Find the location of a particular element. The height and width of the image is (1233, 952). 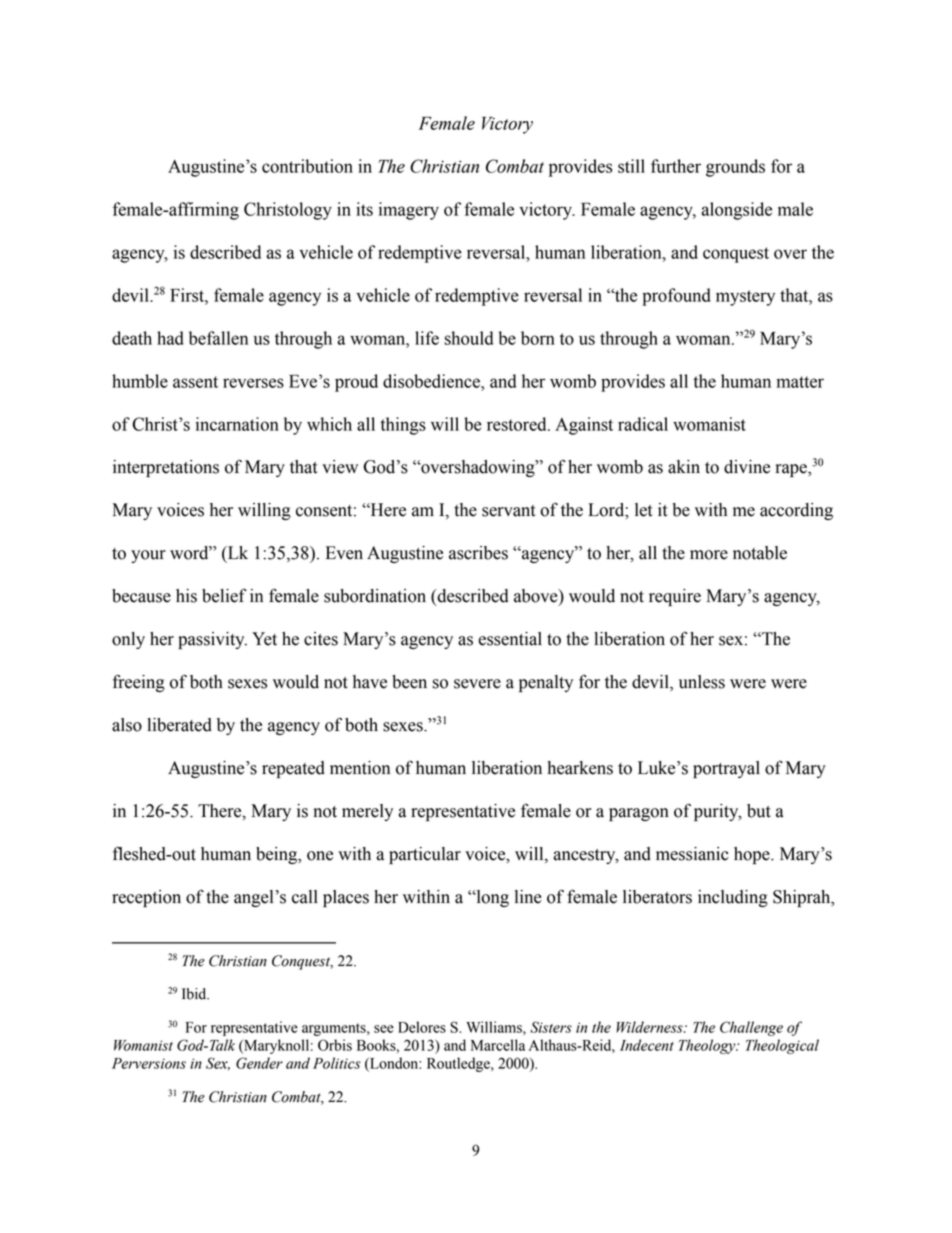

particular is located at coordinates (425, 855).
